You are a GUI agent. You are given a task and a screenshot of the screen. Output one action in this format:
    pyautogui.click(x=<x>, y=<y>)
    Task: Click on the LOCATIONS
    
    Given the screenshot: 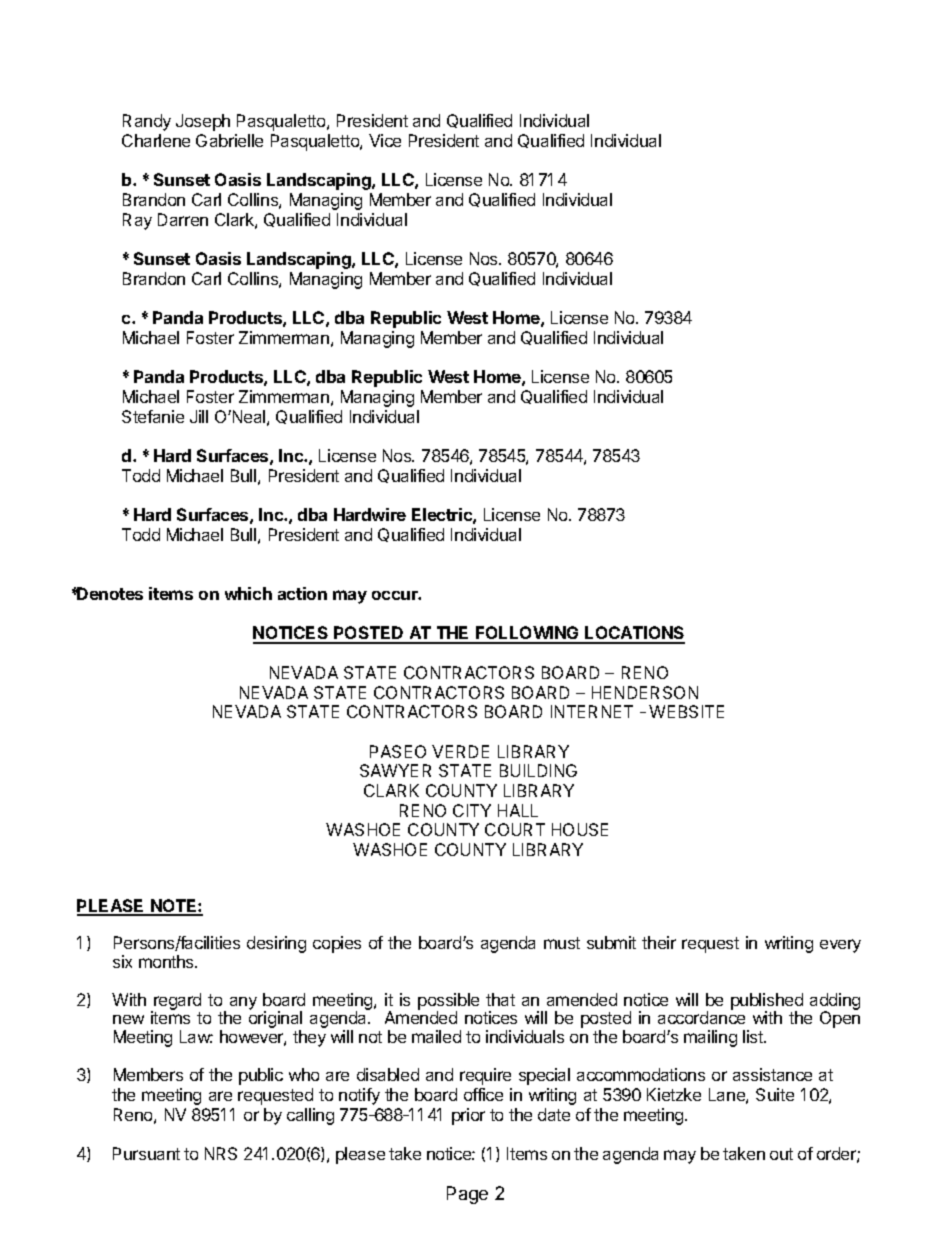 What is the action you would take?
    pyautogui.click(x=634, y=634)
